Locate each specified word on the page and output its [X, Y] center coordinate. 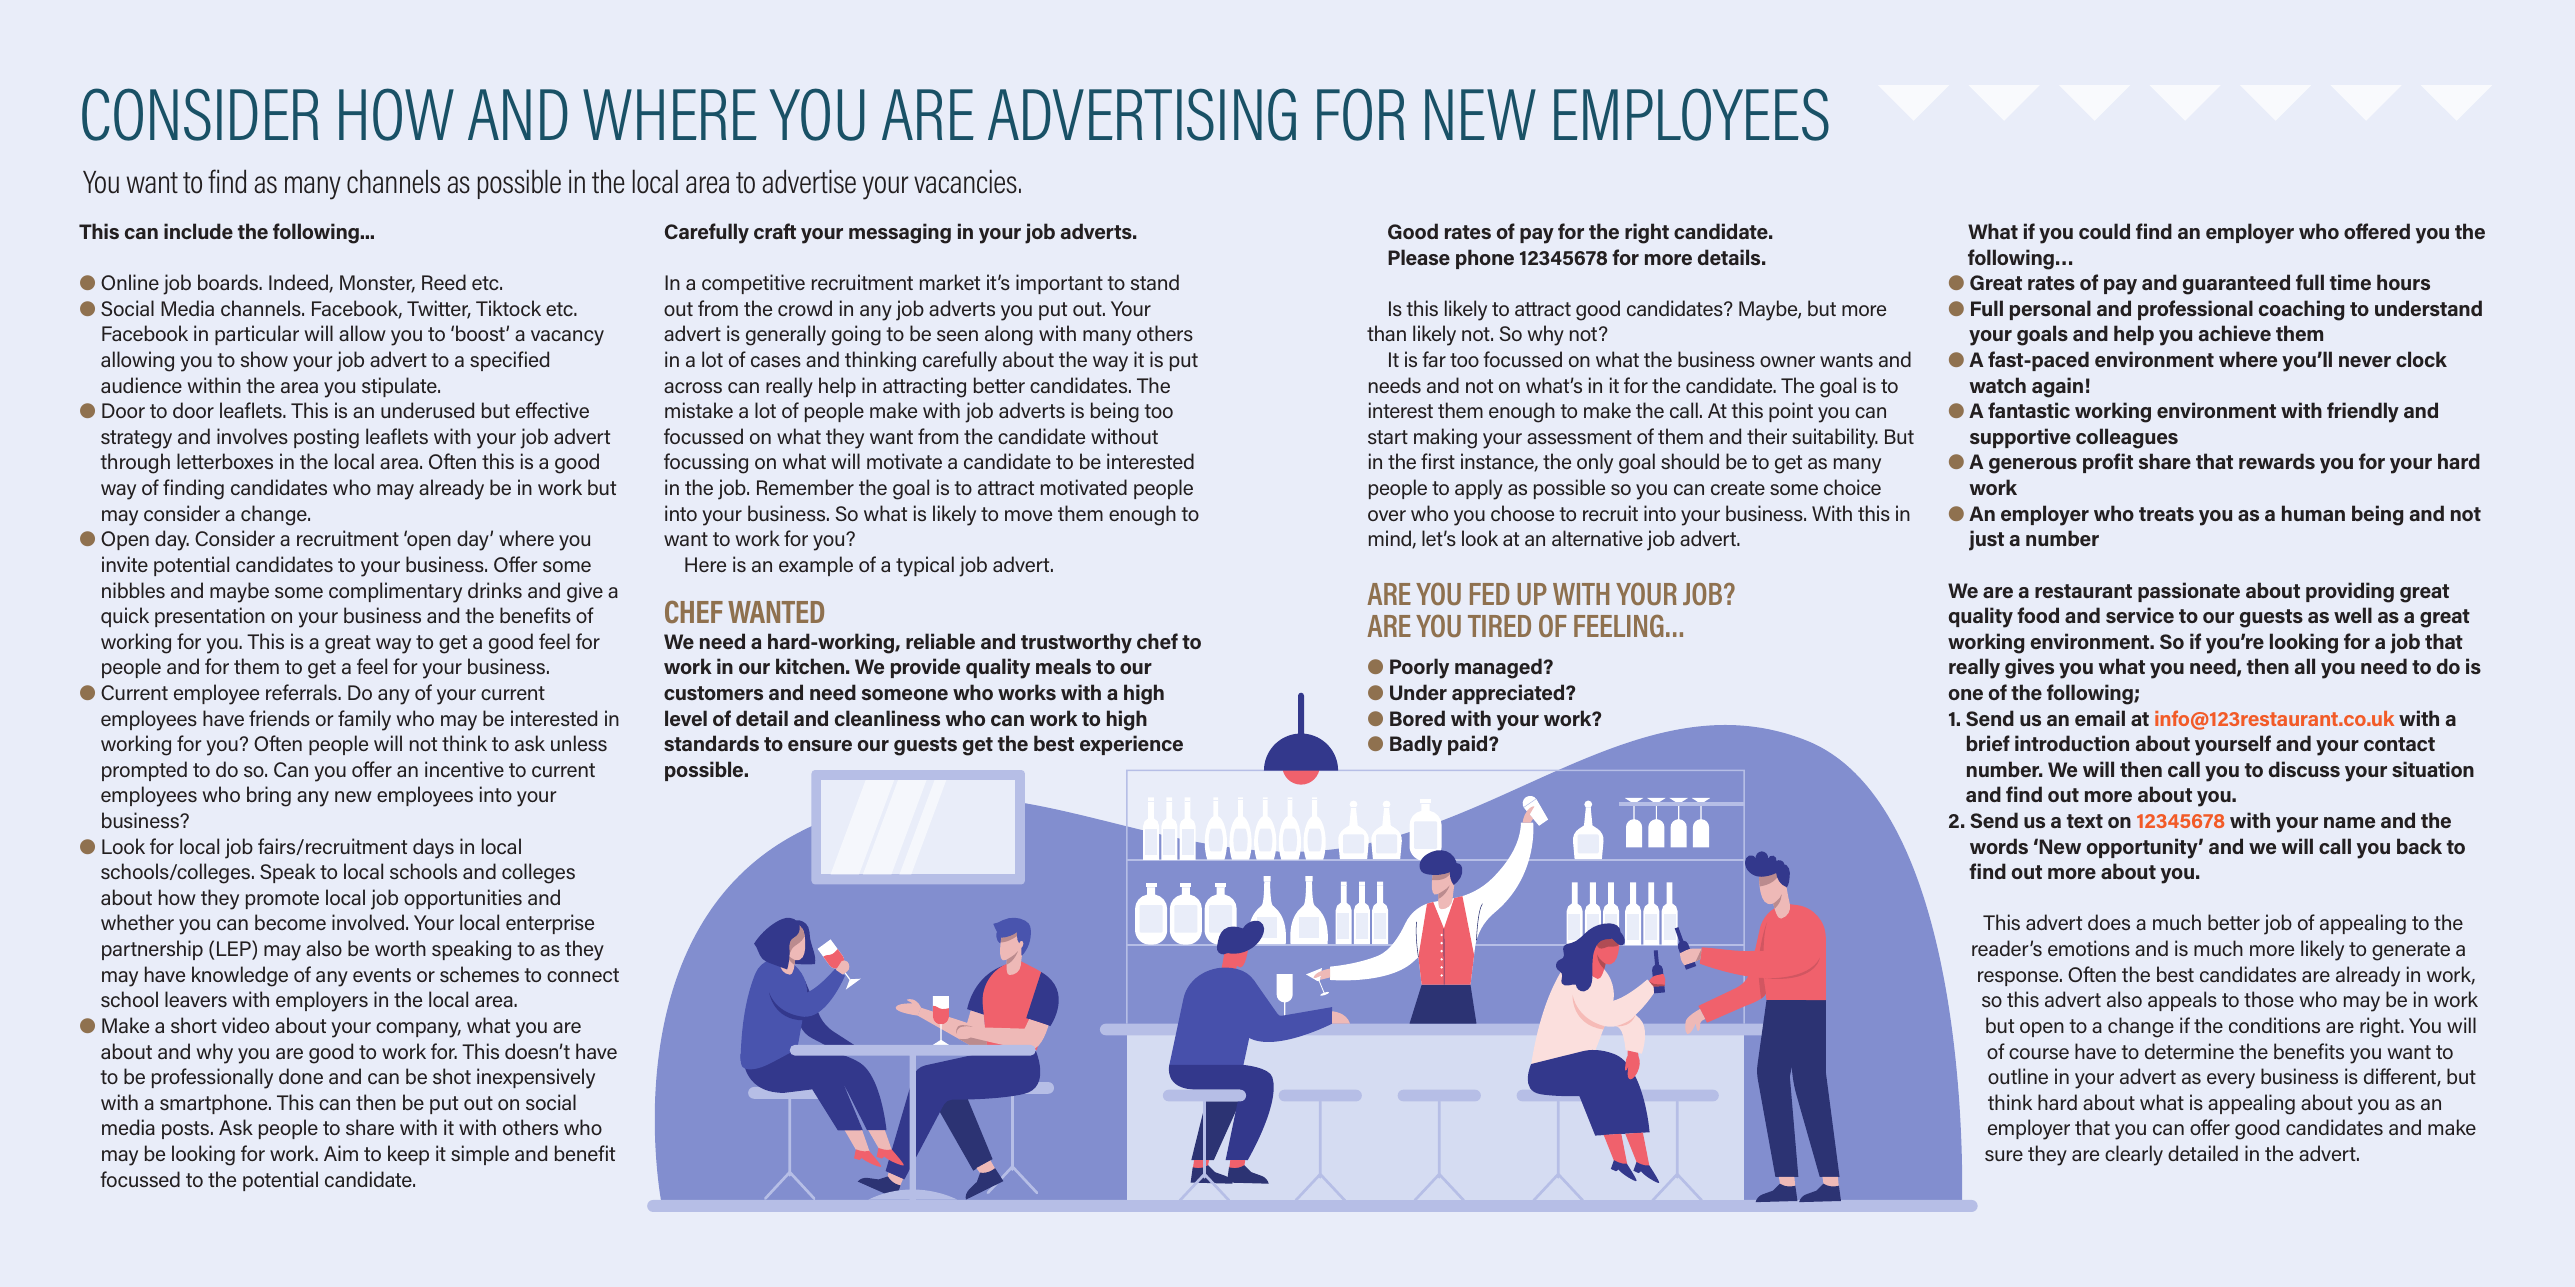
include [198, 231]
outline [2018, 1076]
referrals [302, 692]
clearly [2134, 1155]
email [2100, 718]
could [2104, 231]
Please [1419, 257]
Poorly [1419, 668]
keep [408, 1155]
